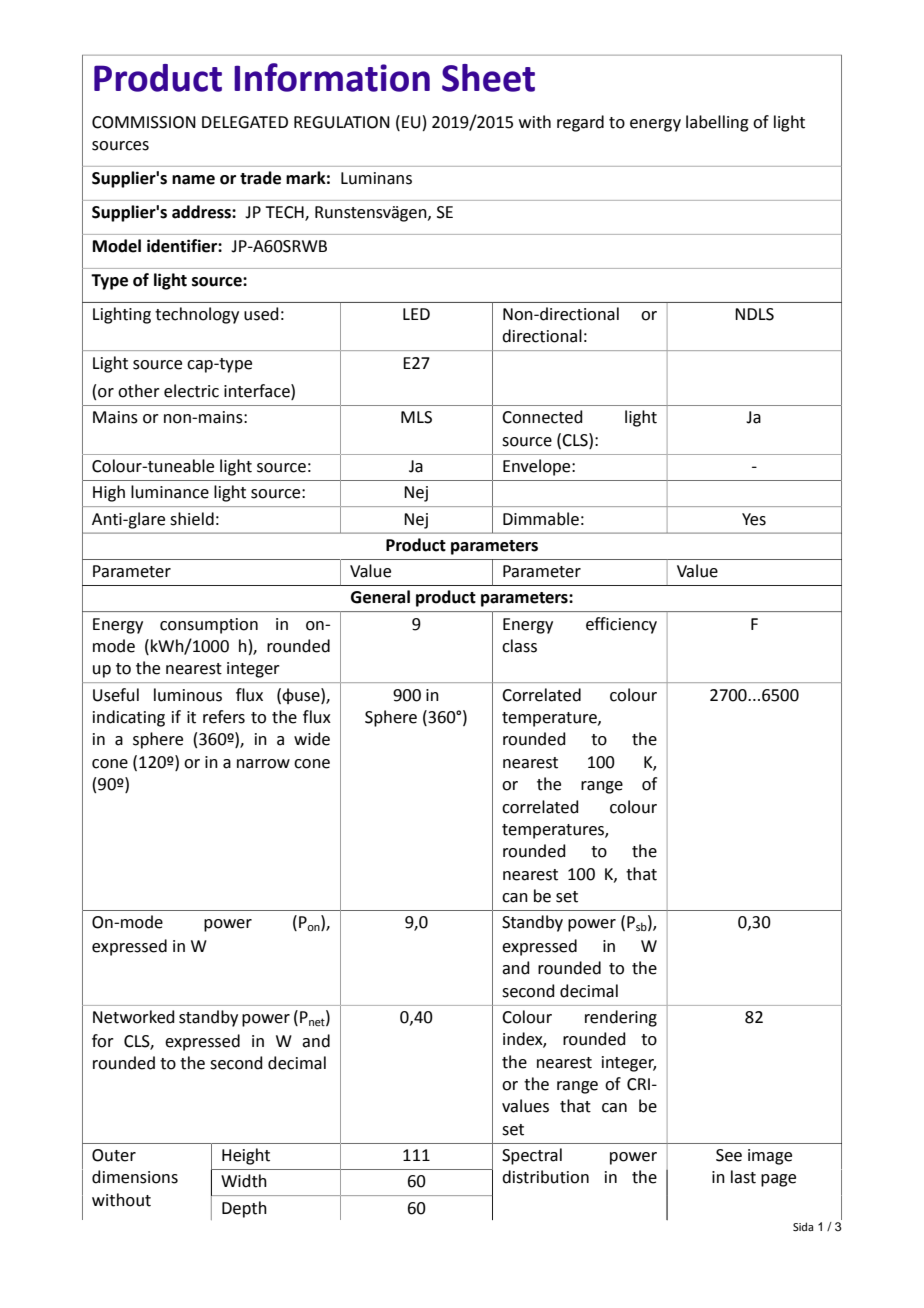 The width and height of the page is (924, 1308). I want to click on efficiency, so click(621, 625).
